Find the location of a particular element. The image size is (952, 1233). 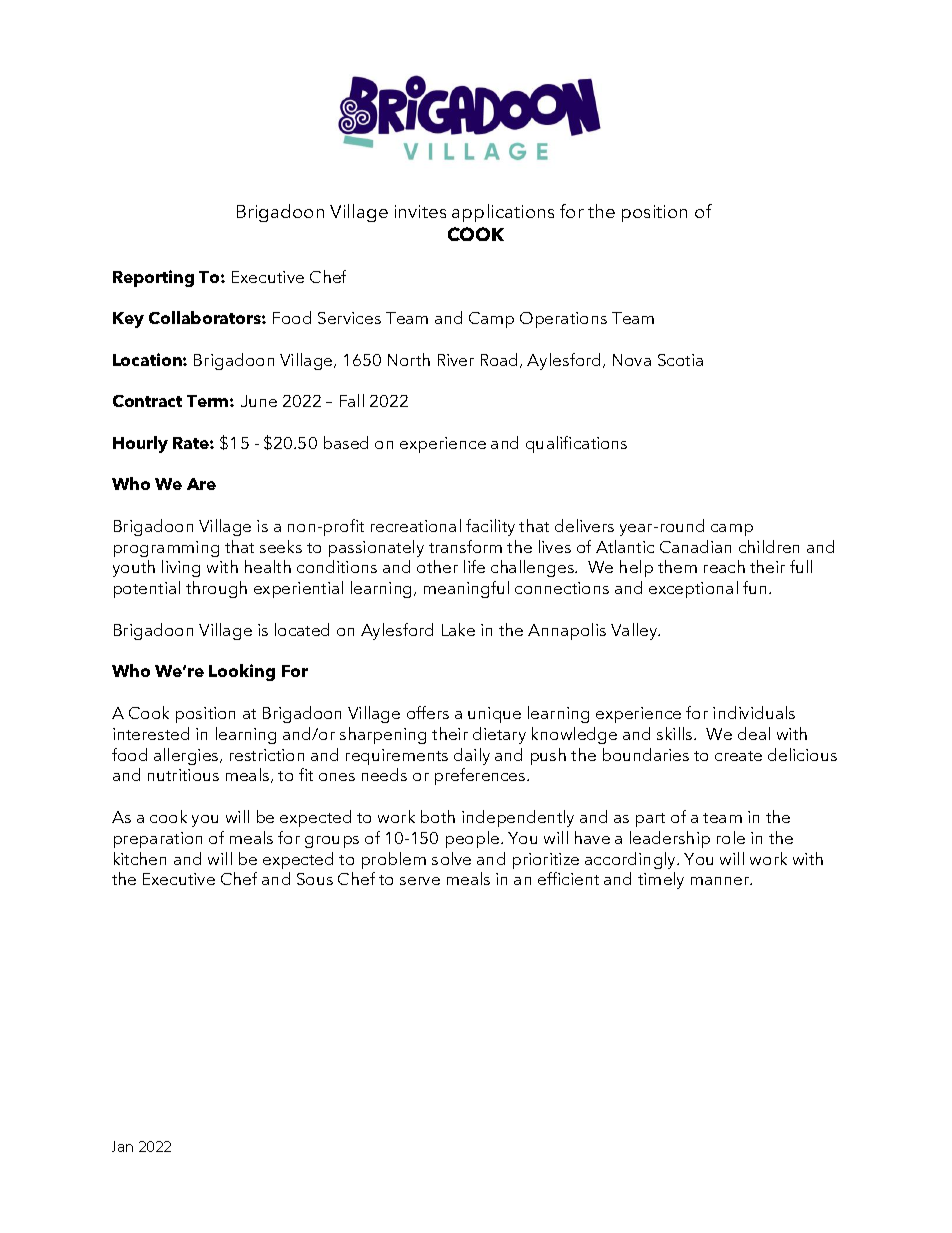

Reporting is located at coordinates (153, 278).
